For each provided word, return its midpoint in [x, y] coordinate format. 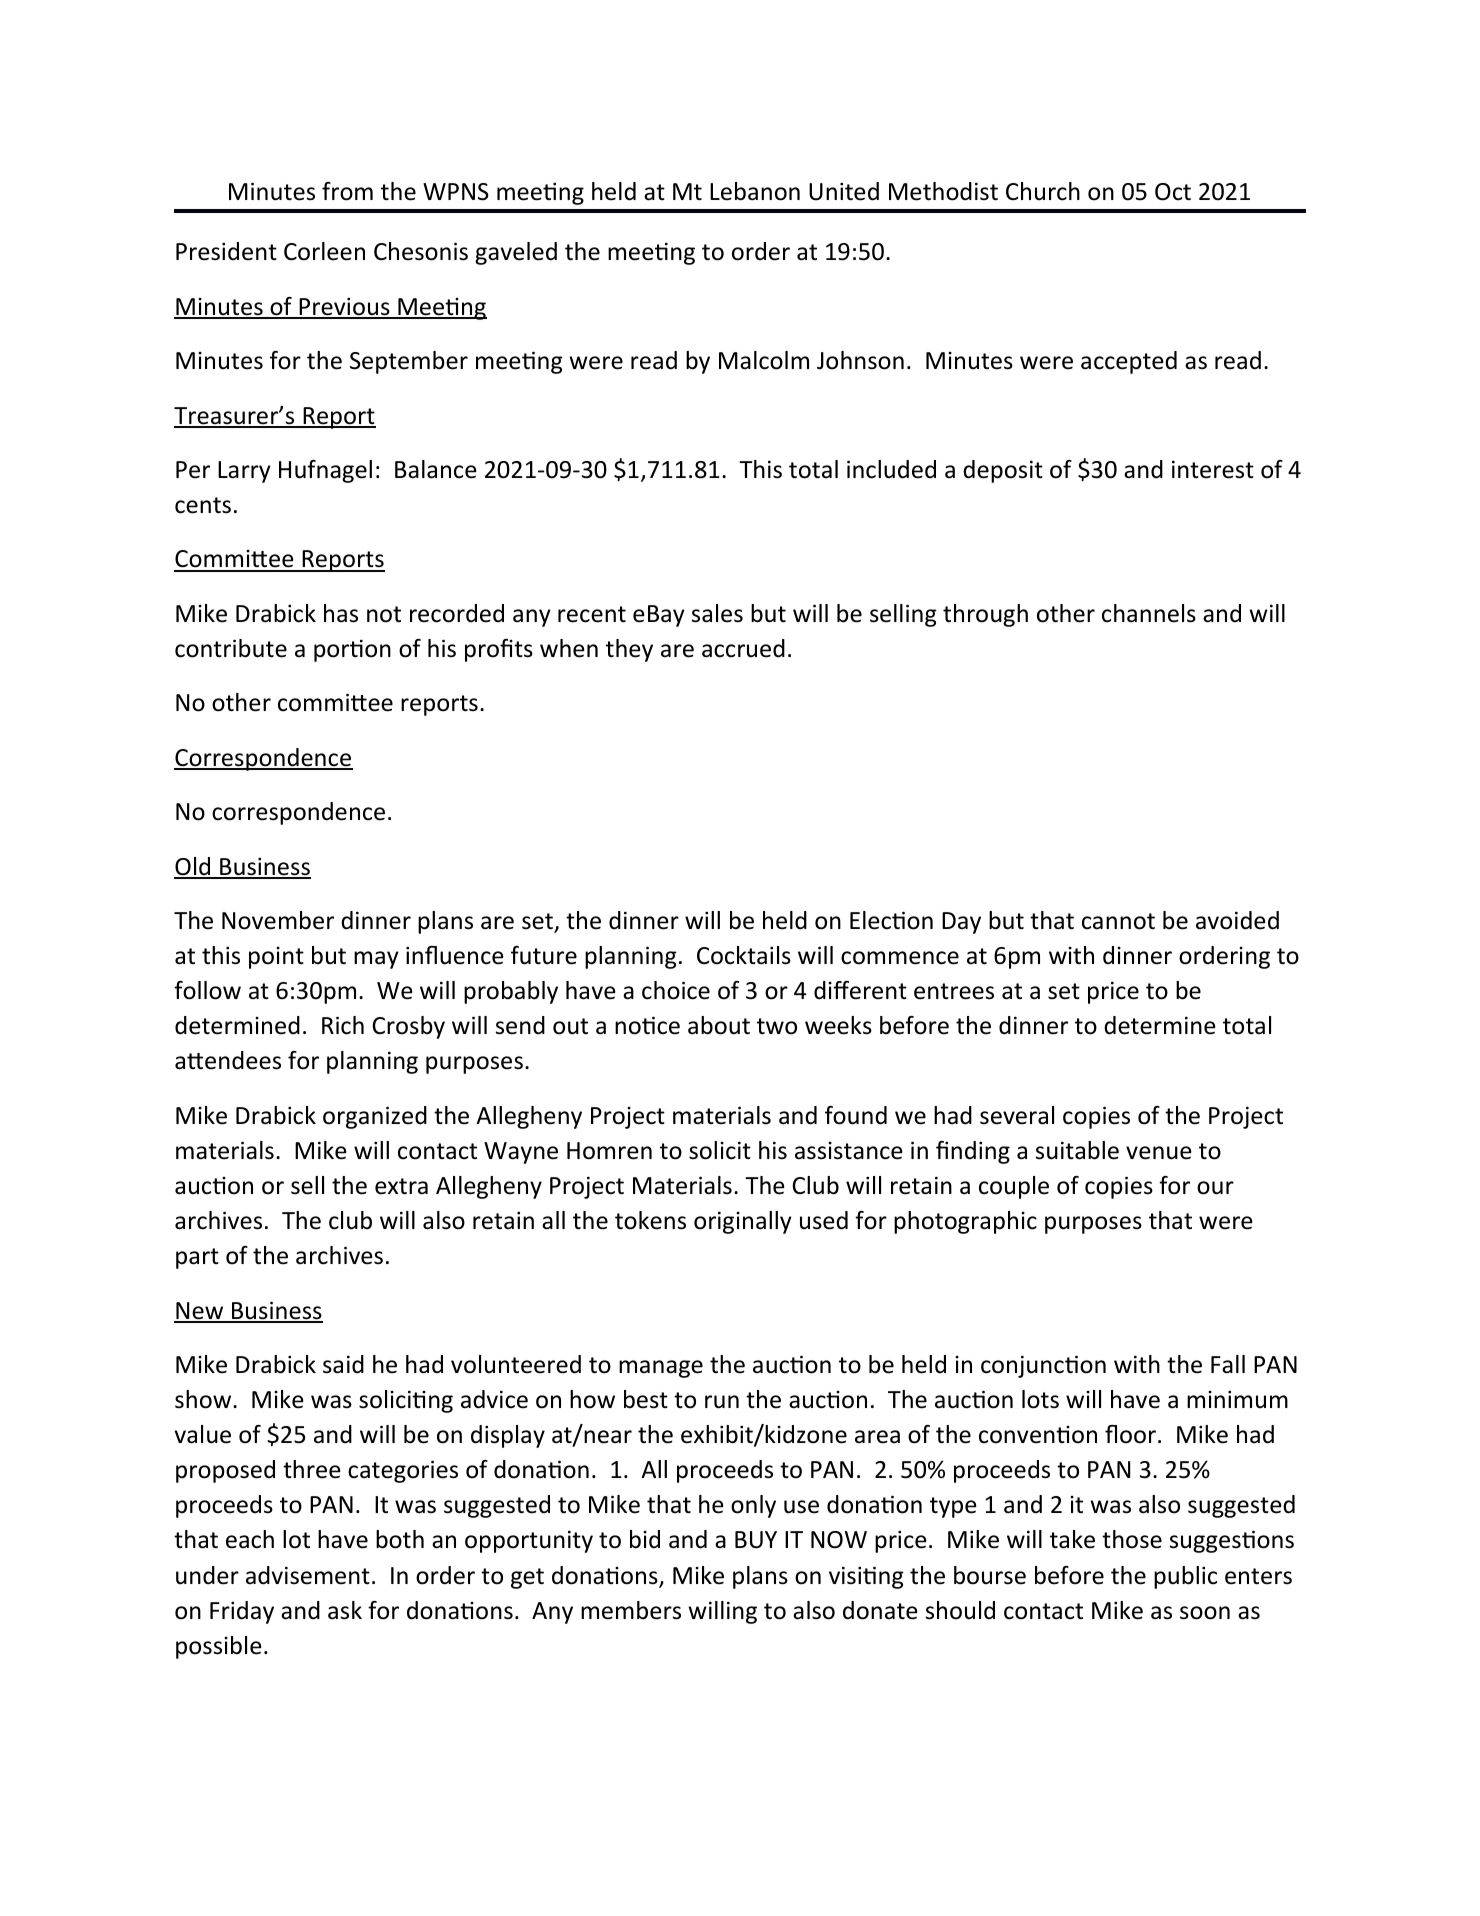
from [347, 191]
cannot [1118, 921]
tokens [650, 1220]
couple [1014, 1187]
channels [1149, 613]
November [278, 920]
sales [717, 613]
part [197, 1258]
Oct [1173, 192]
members [631, 1610]
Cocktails [744, 955]
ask [345, 1610]
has [341, 613]
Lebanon [755, 191]
